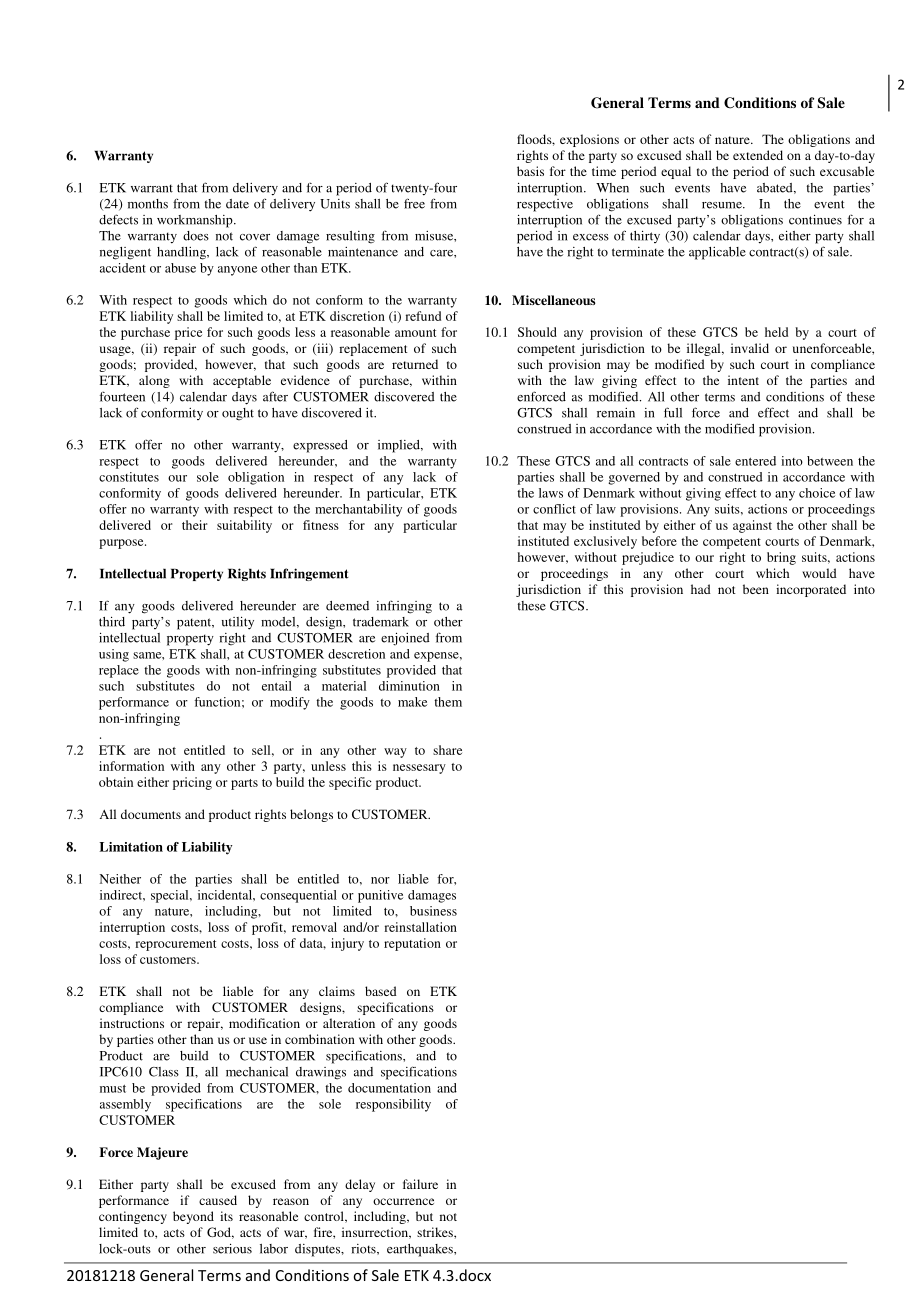  I want to click on date, so click(237, 204).
